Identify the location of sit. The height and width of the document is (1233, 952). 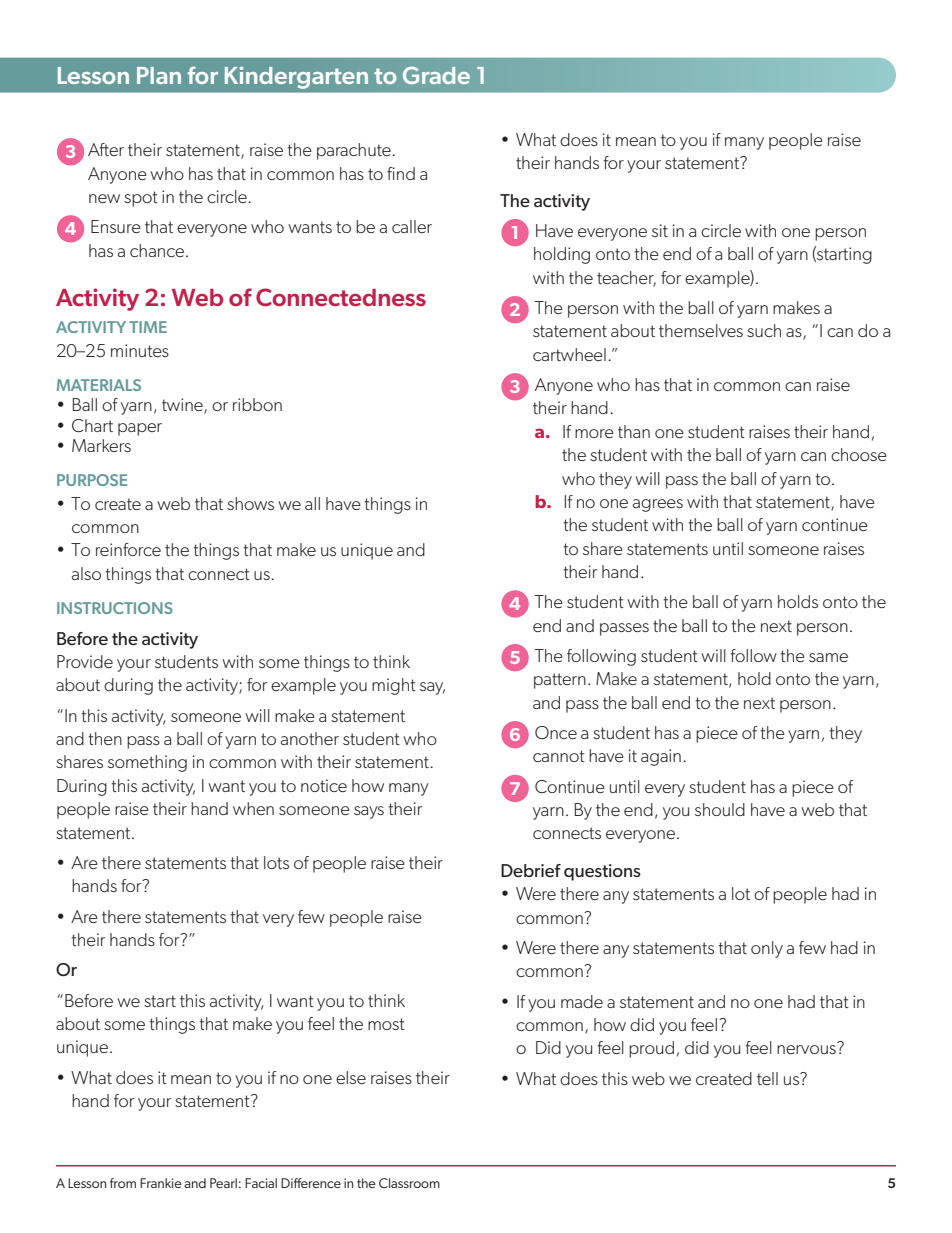
(660, 230).
